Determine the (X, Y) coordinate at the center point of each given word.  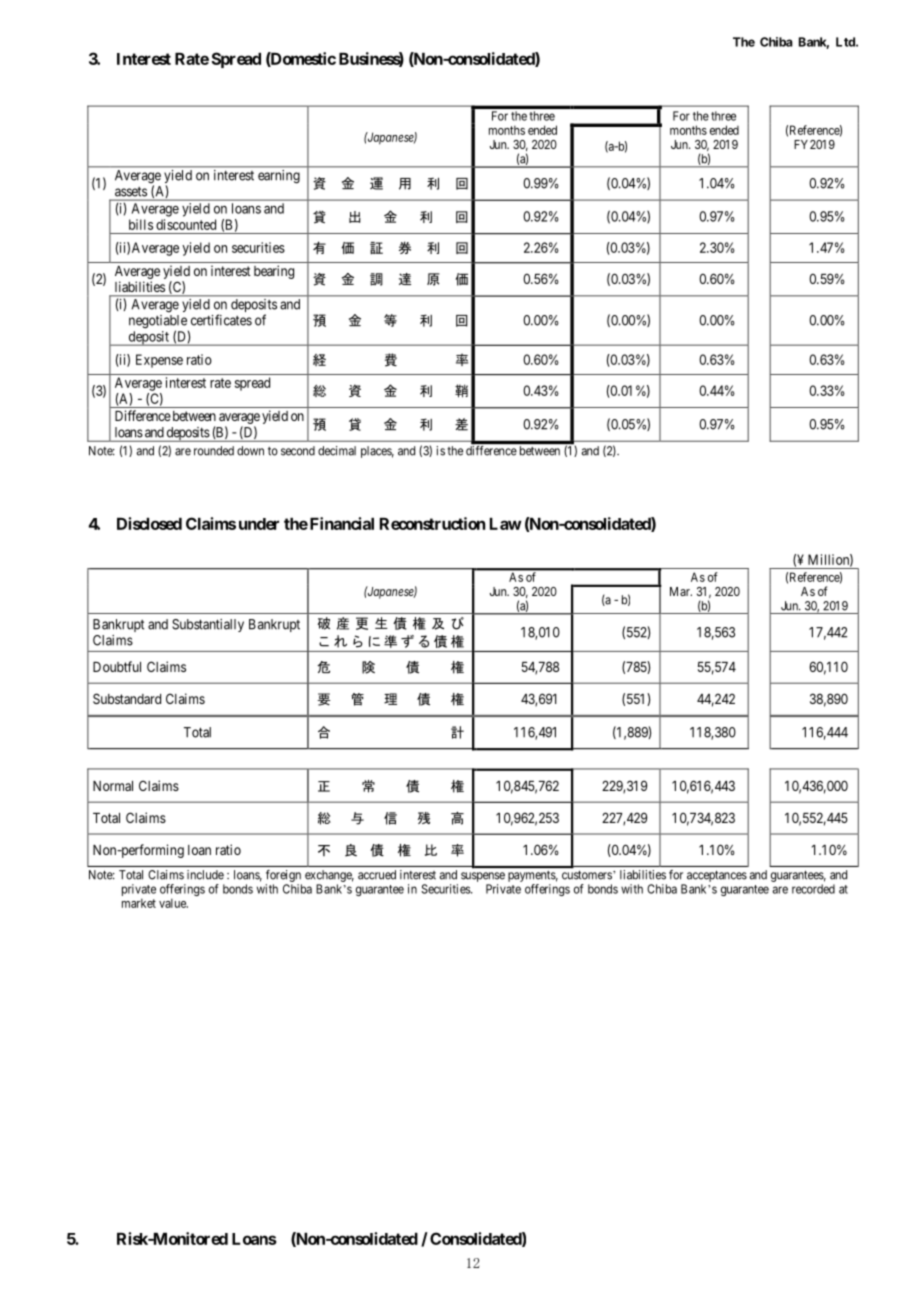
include (205, 875)
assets (131, 192)
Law (506, 524)
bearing (274, 272)
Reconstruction (432, 523)
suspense (483, 877)
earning (279, 176)
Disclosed (149, 523)
